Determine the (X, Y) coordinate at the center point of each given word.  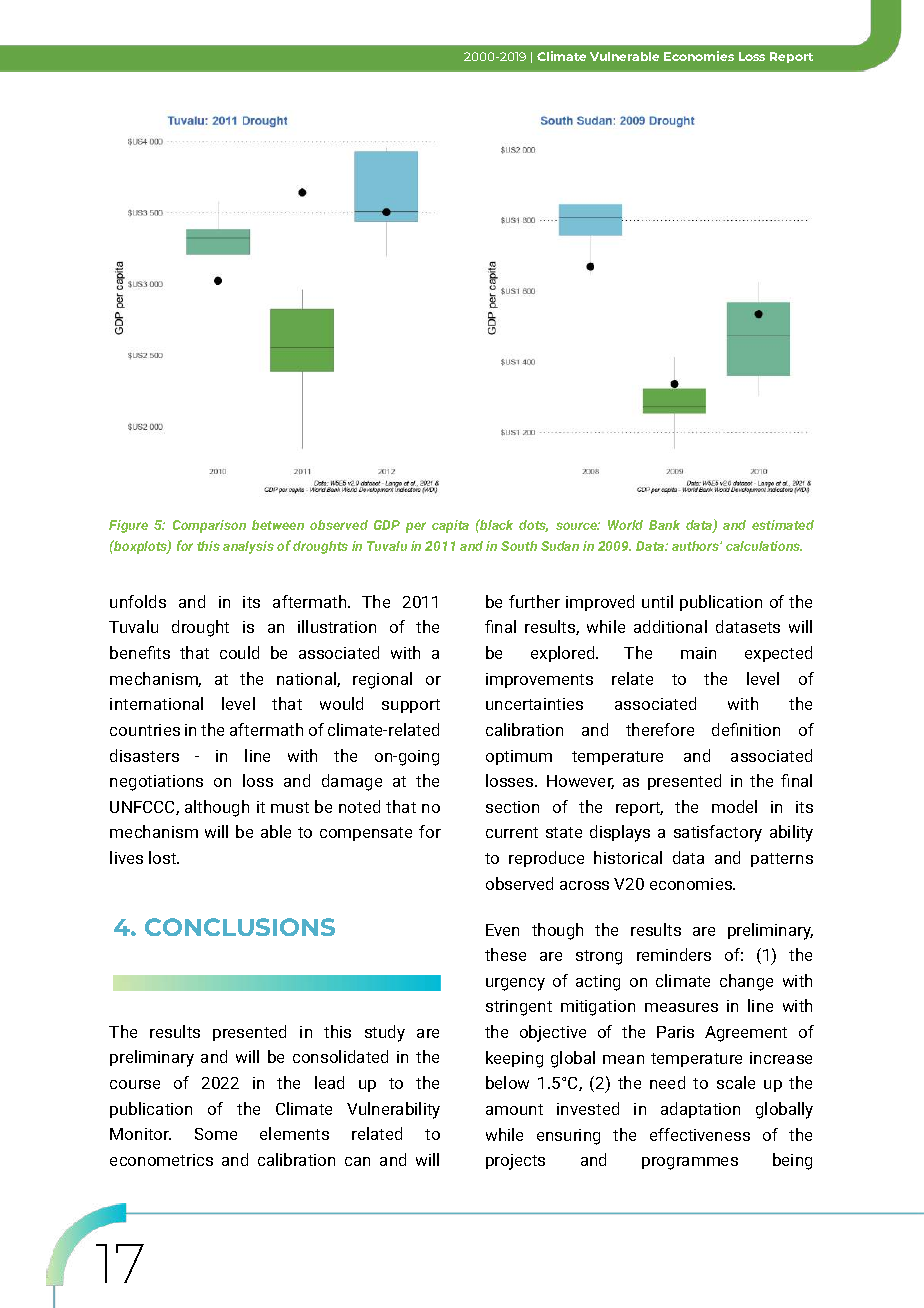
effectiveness (700, 1134)
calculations (764, 546)
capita (450, 526)
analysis (248, 547)
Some (216, 1134)
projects (515, 1162)
